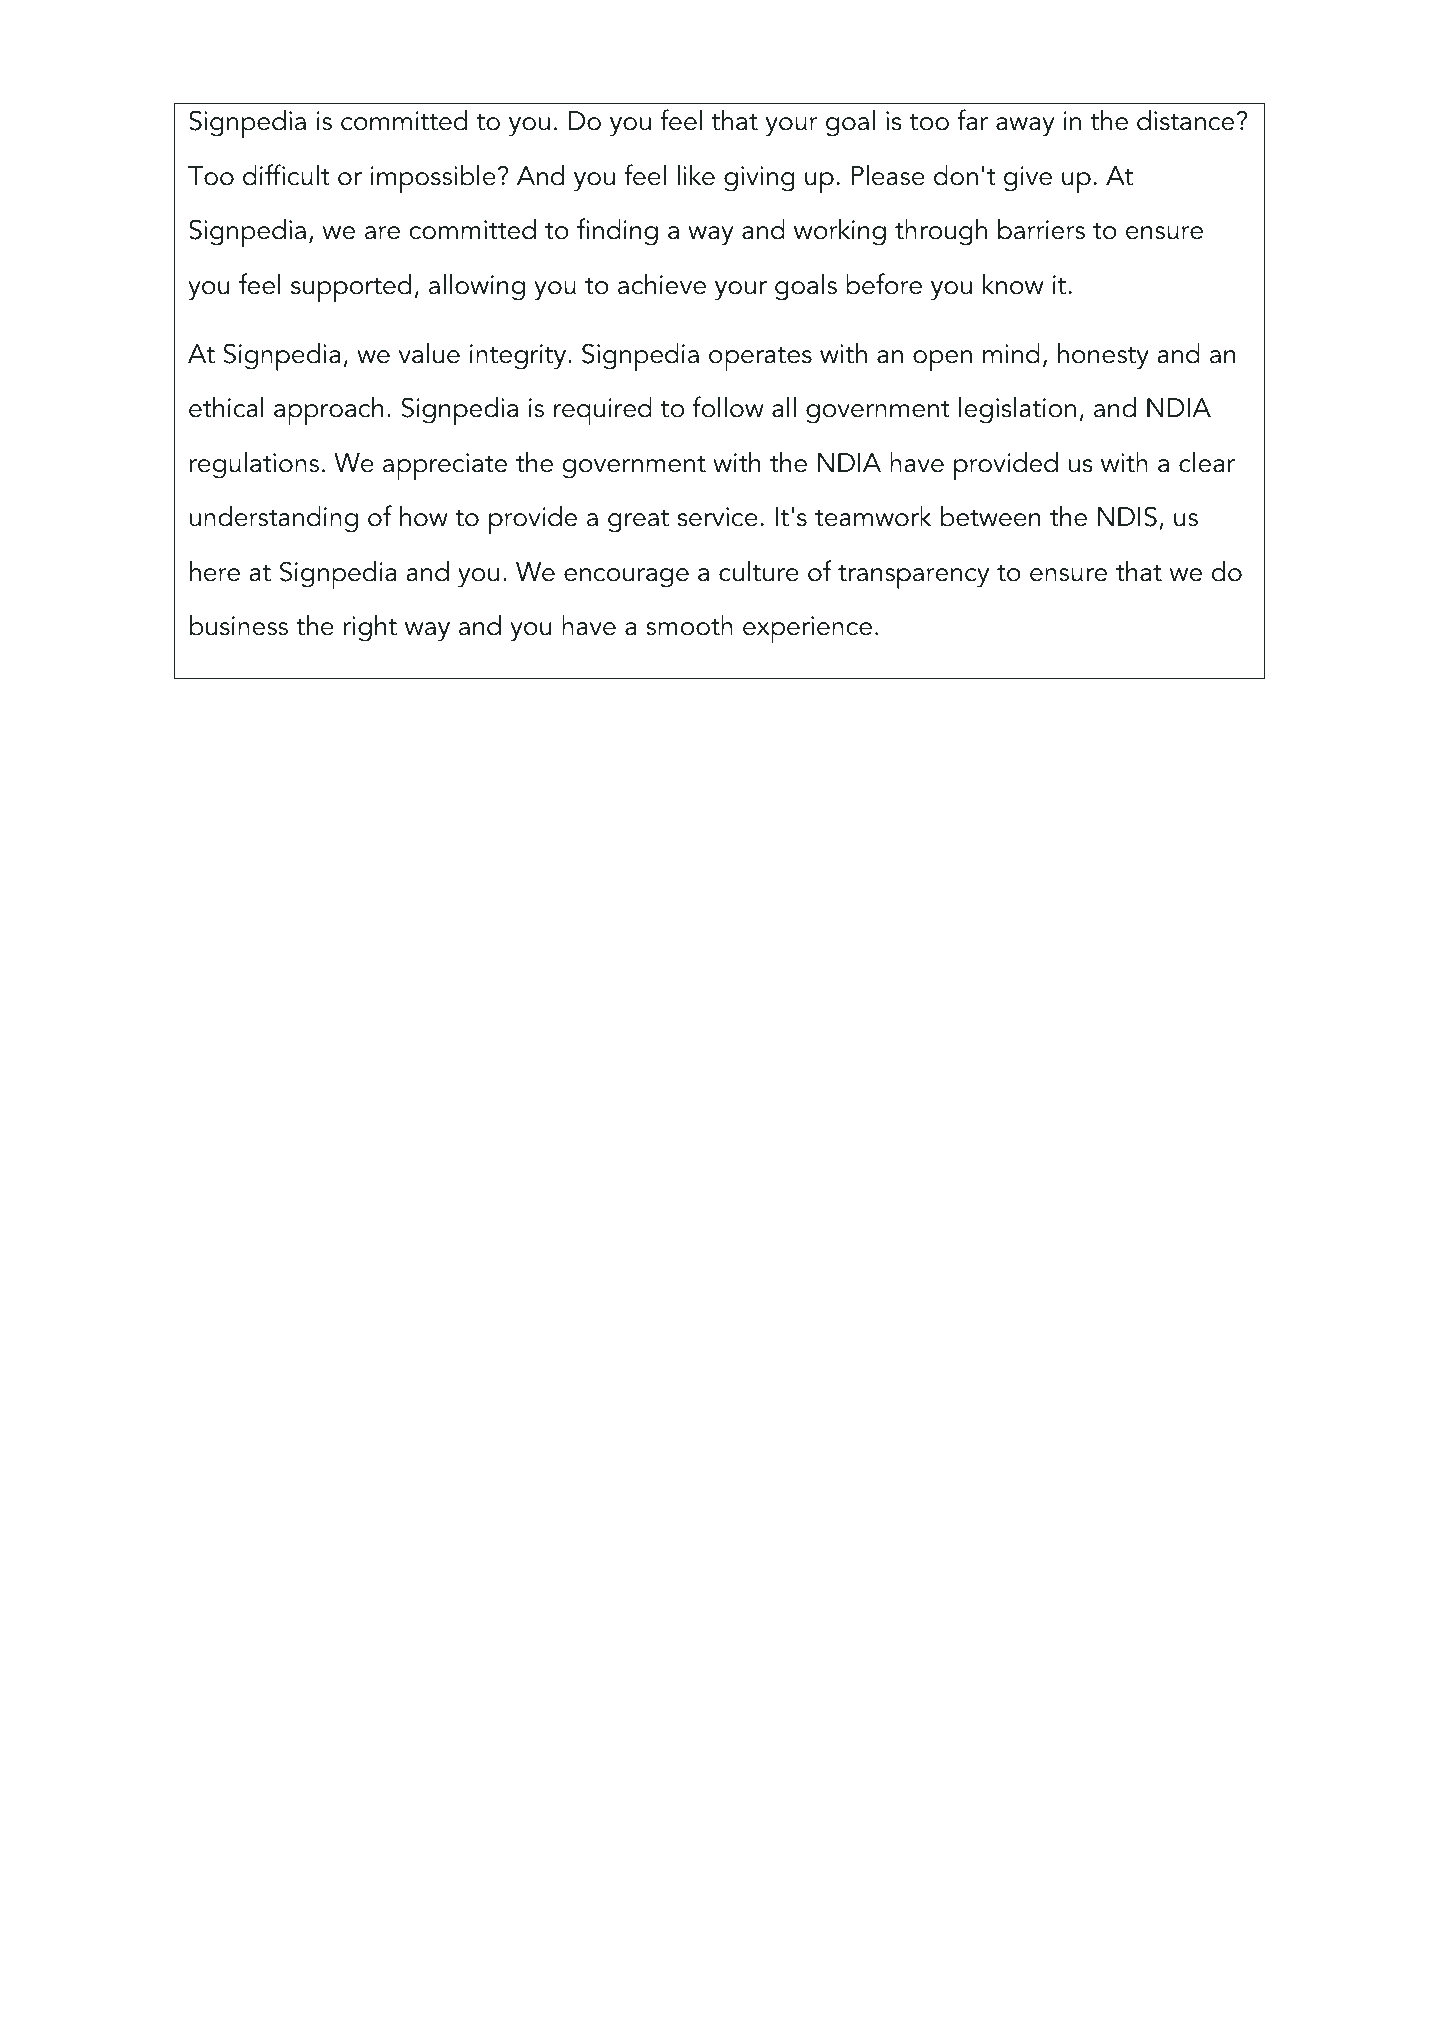 The height and width of the screenshot is (2035, 1439). What do you see at coordinates (286, 175) in the screenshot?
I see `difficult` at bounding box center [286, 175].
